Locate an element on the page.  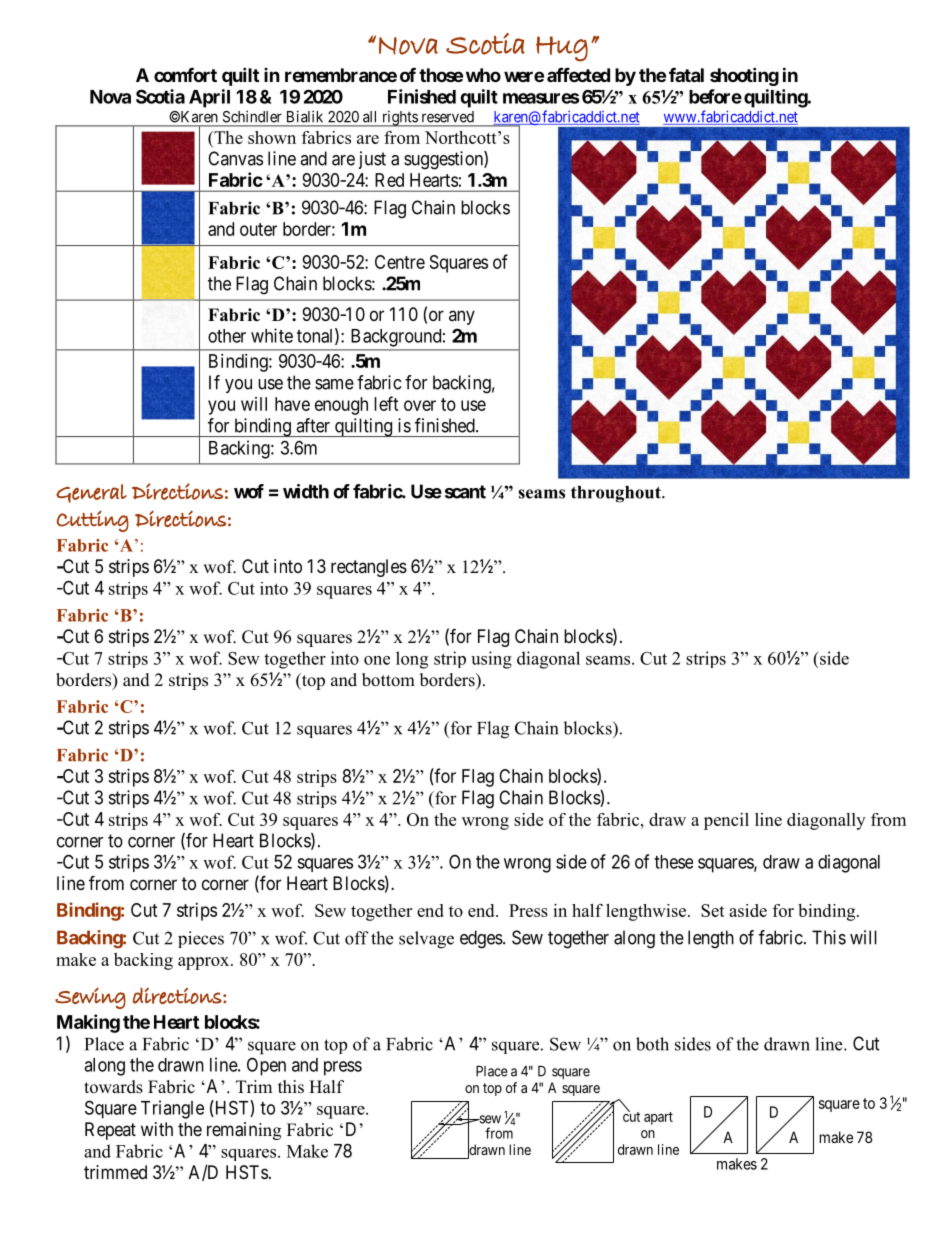
any is located at coordinates (462, 317).
